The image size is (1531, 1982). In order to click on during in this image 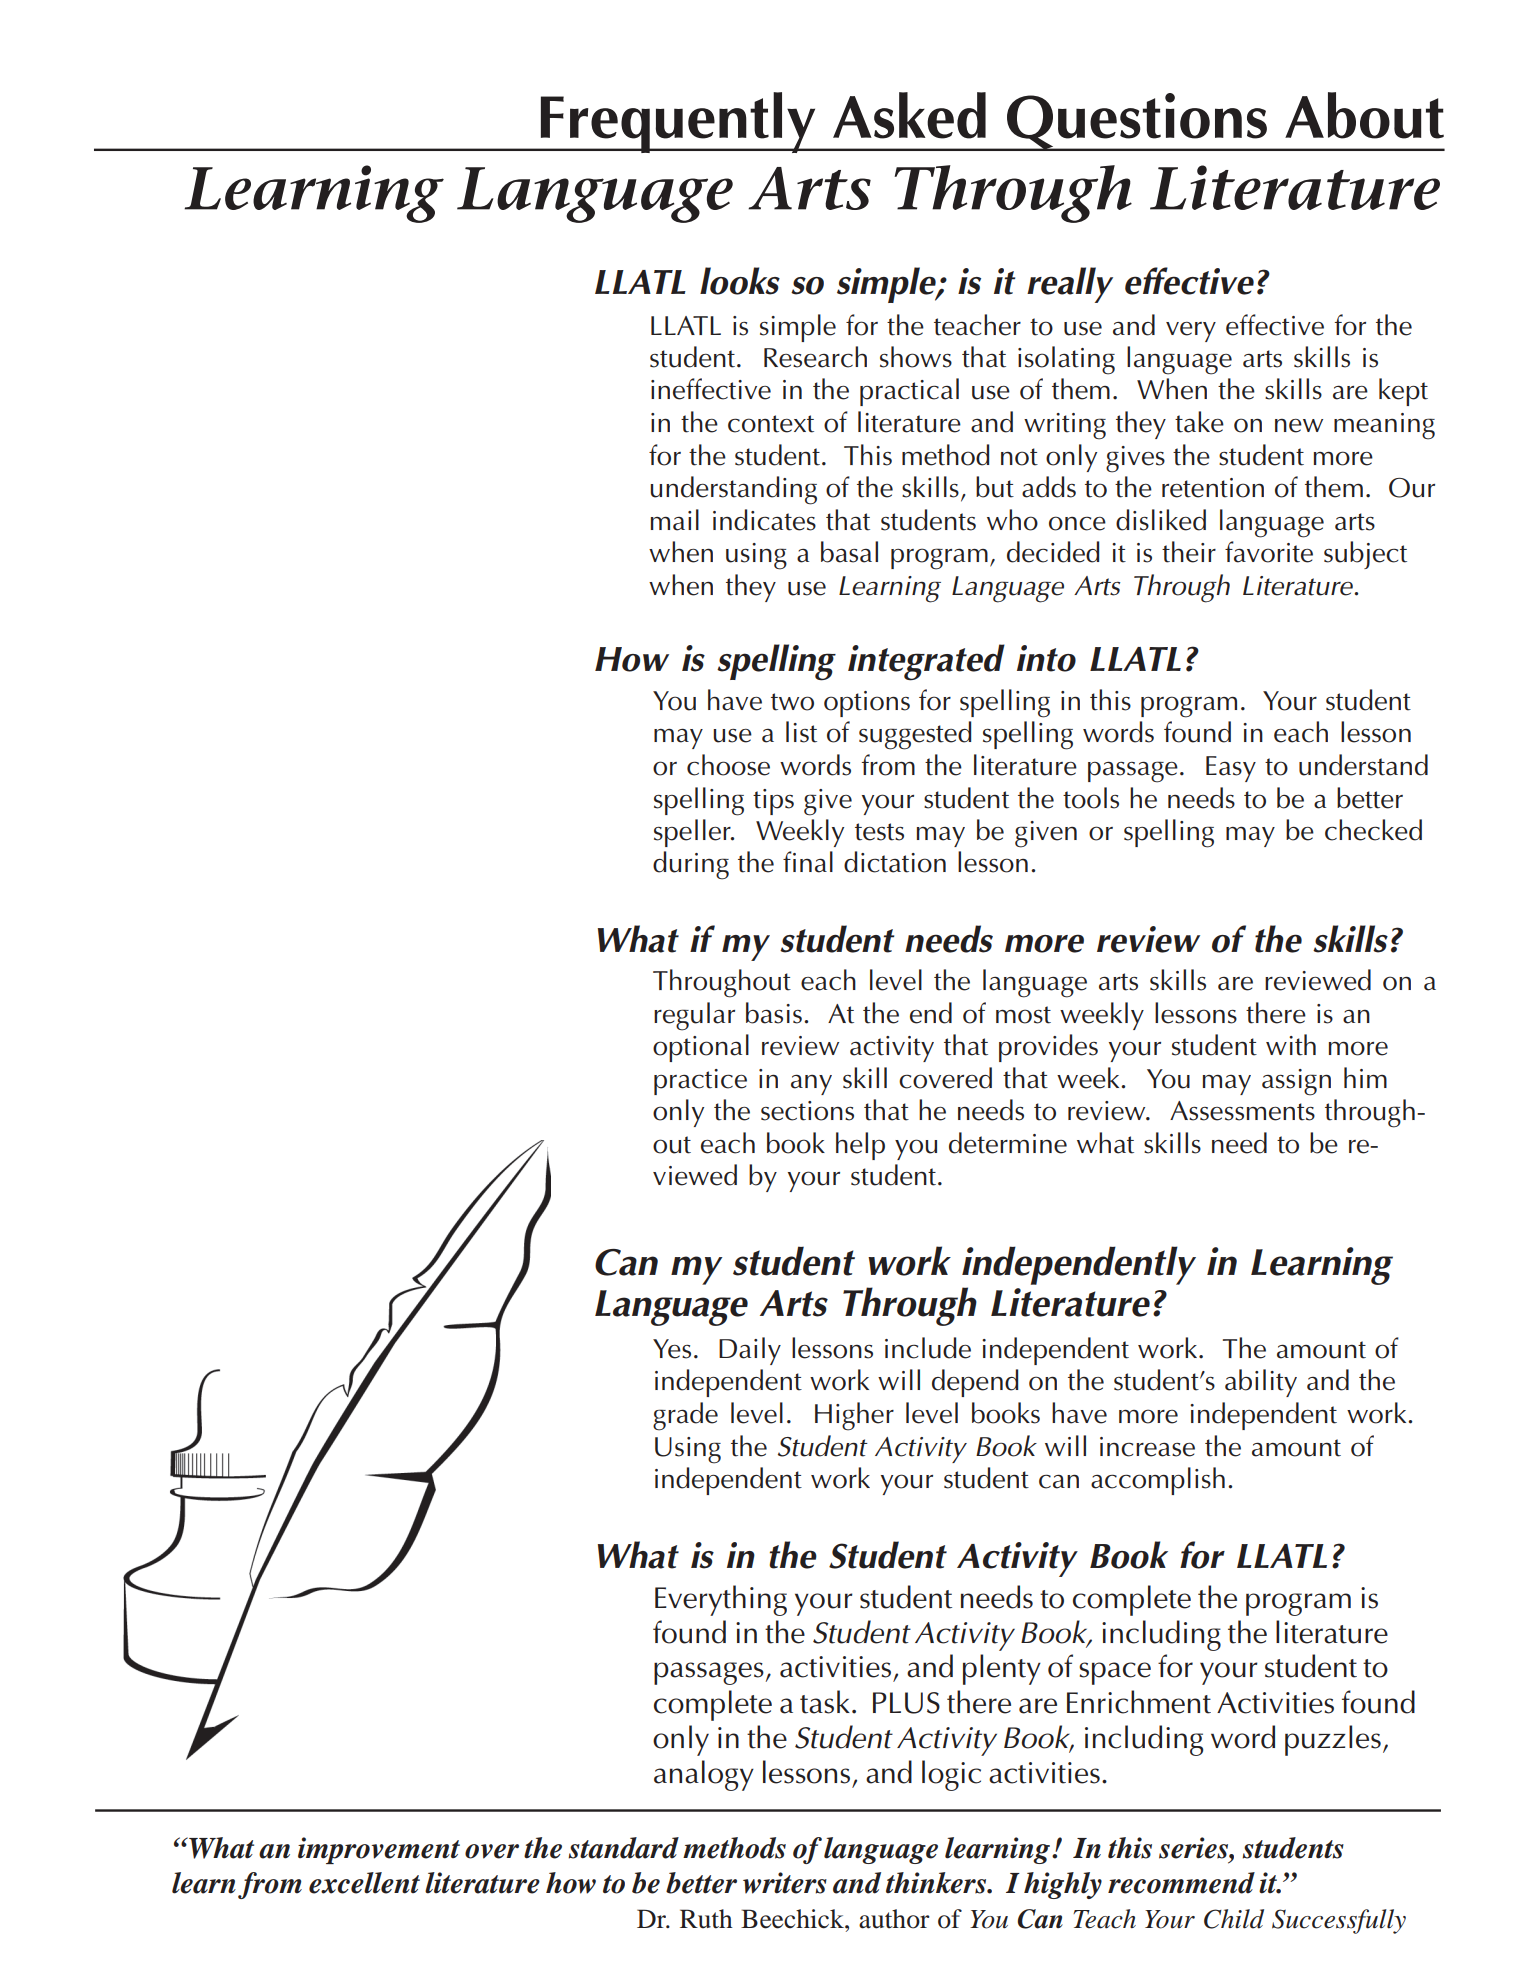, I will do `click(691, 865)`.
